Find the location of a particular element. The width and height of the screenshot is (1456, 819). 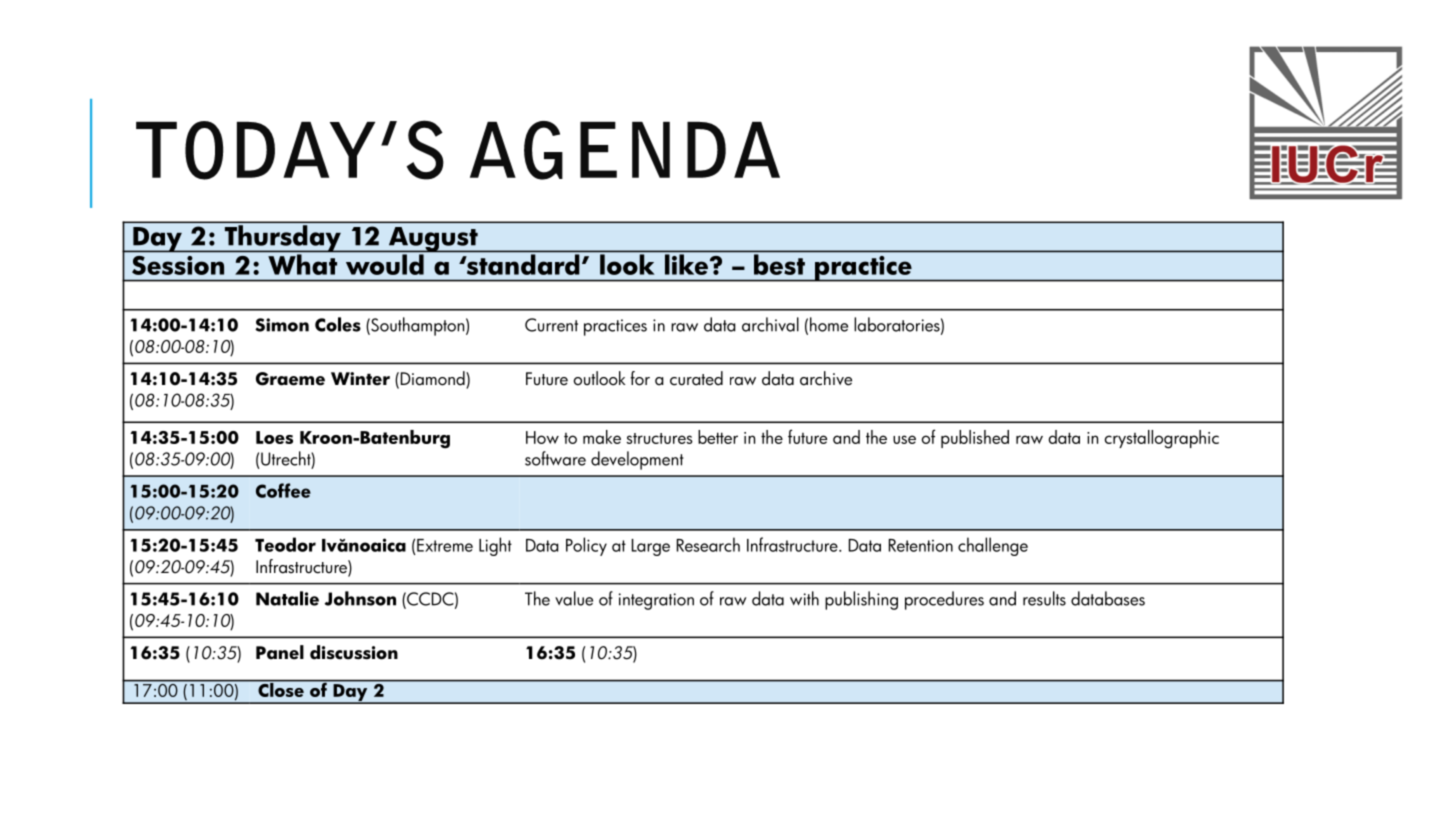

Coffee is located at coordinates (283, 490).
